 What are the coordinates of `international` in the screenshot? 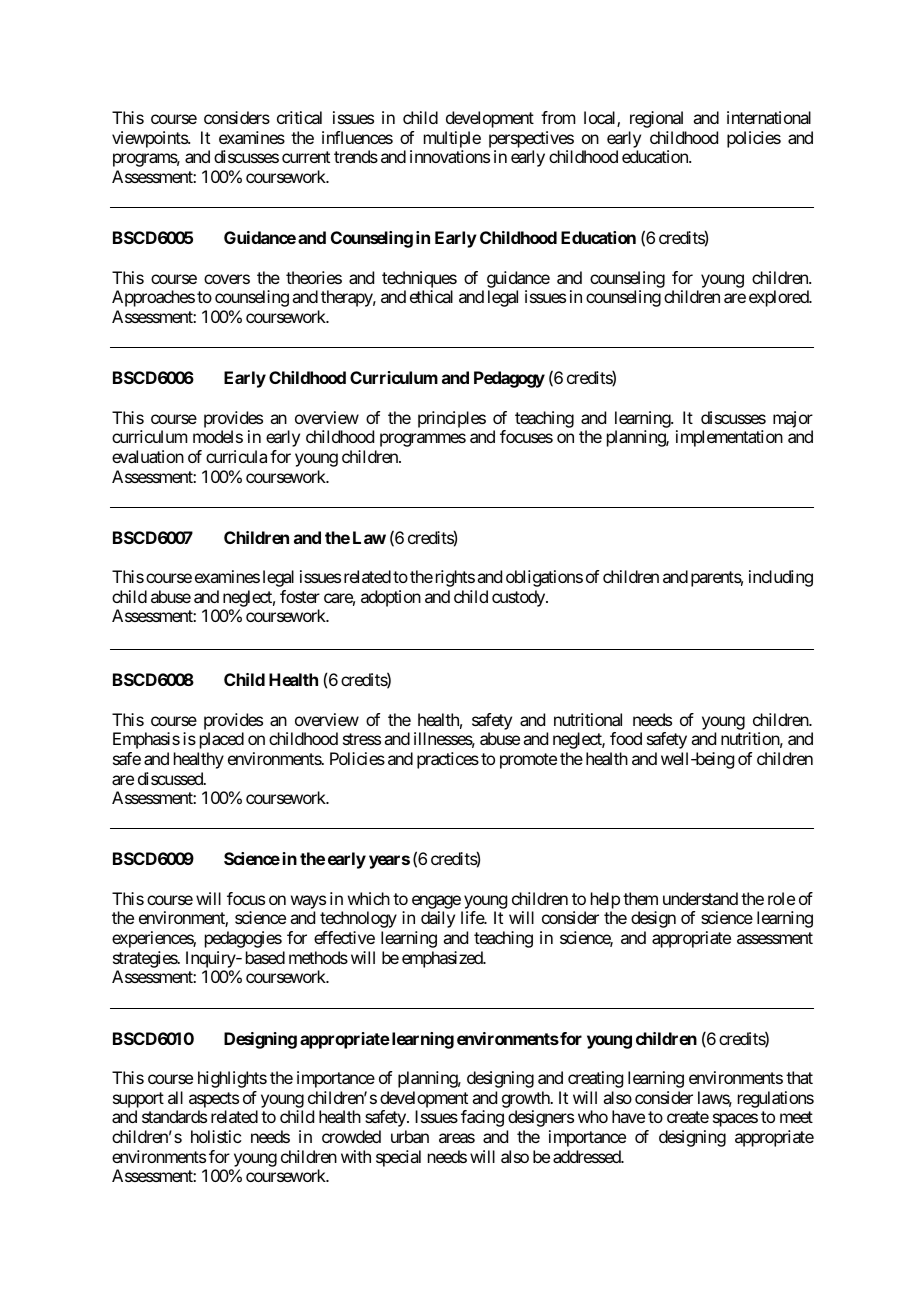 It's located at (769, 117).
